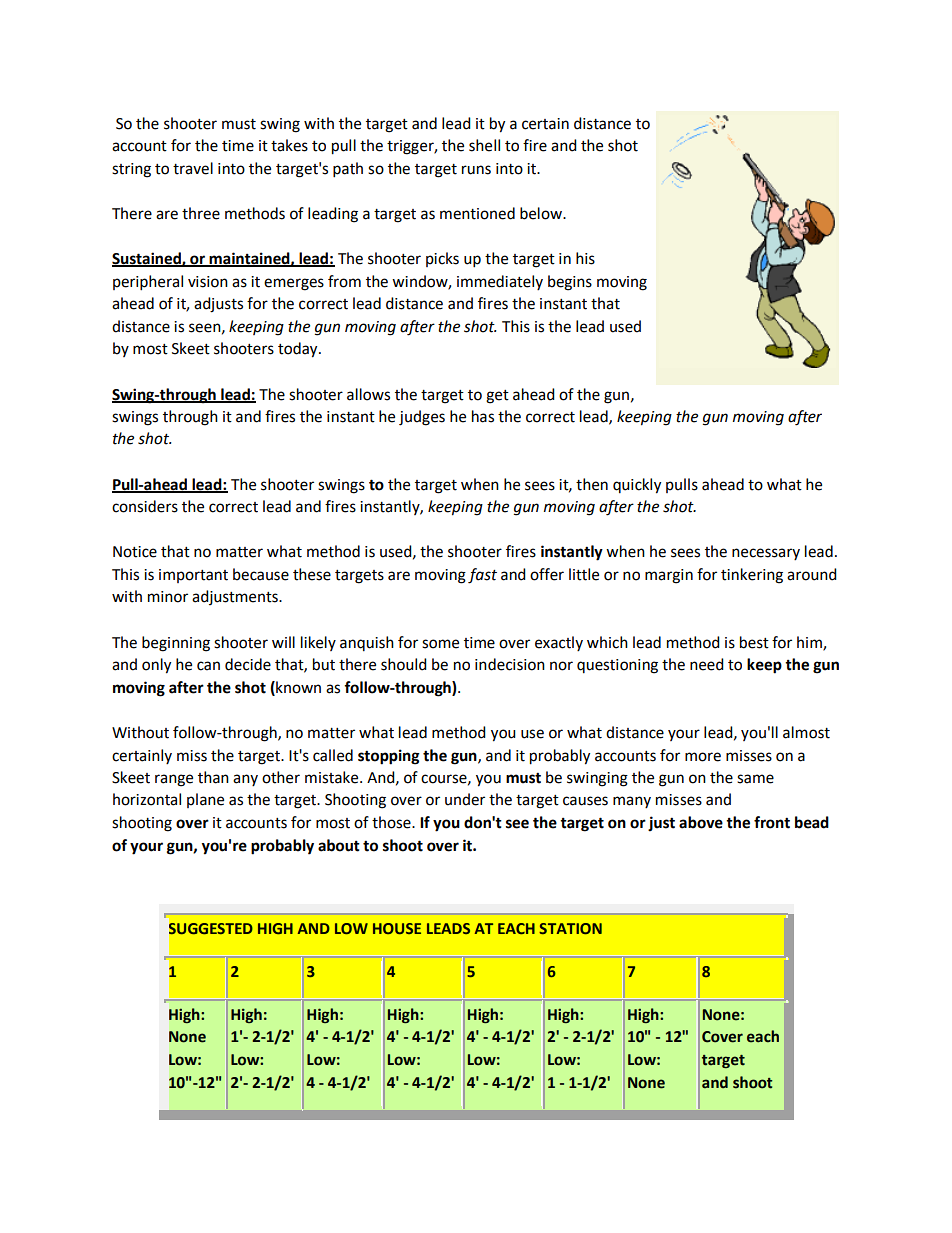 The image size is (952, 1233). What do you see at coordinates (397, 928) in the screenshot?
I see `HOUSE` at bounding box center [397, 928].
